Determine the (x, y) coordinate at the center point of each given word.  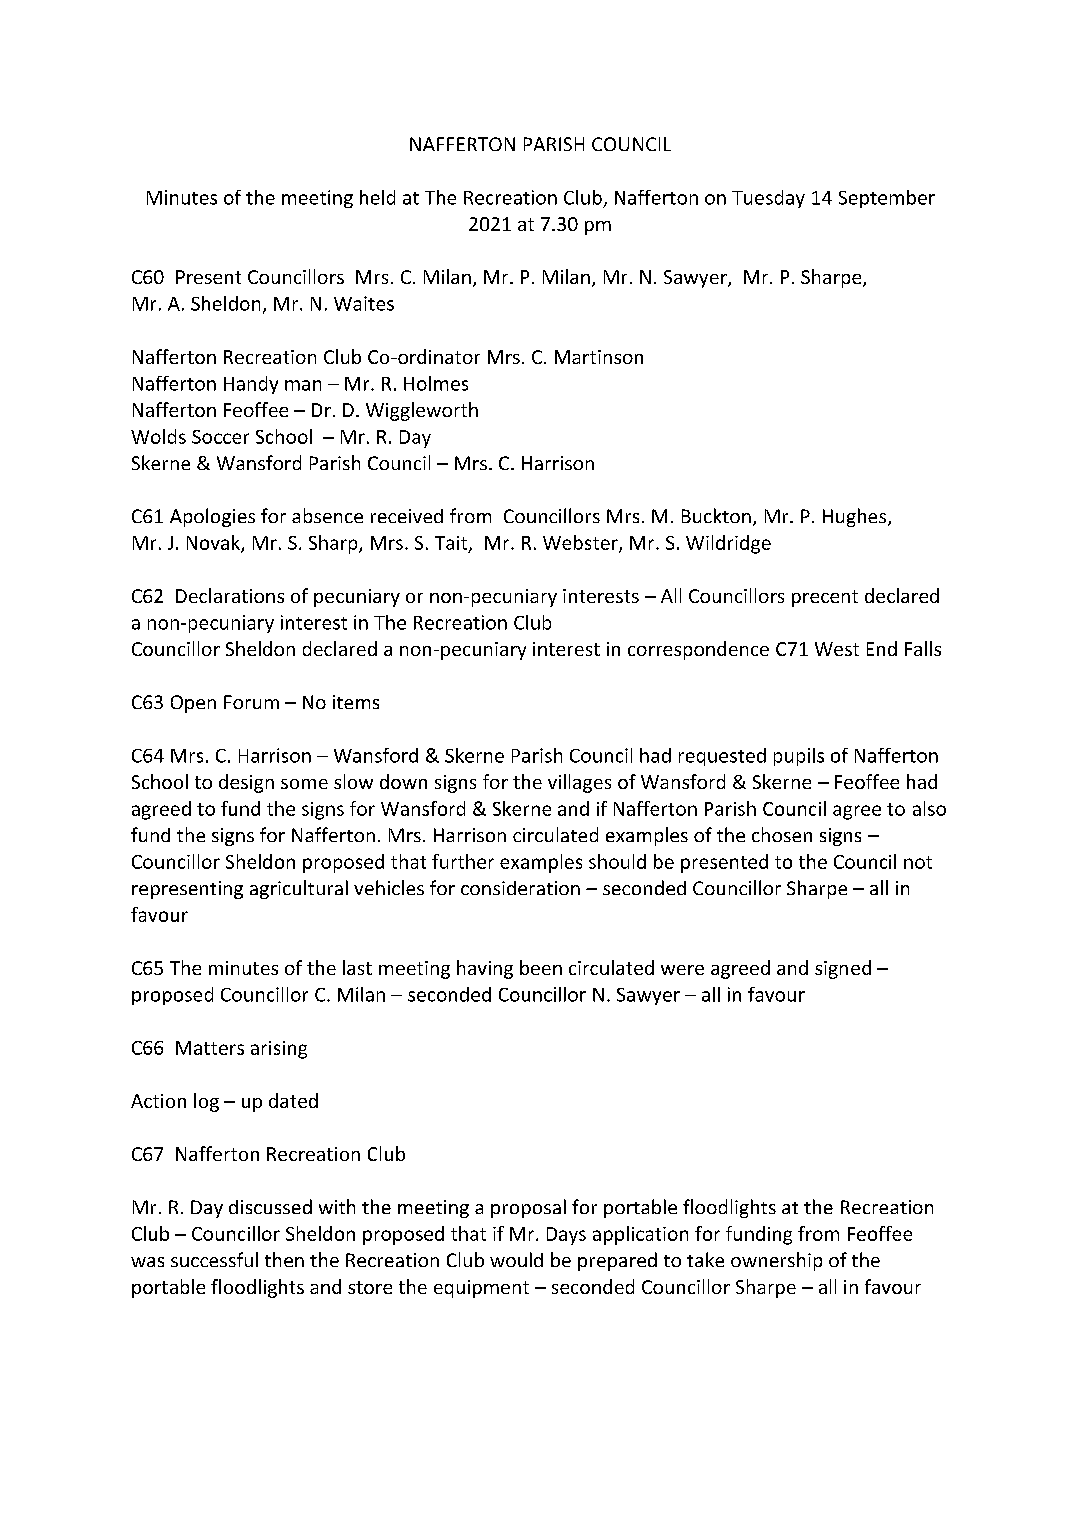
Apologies (212, 517)
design (246, 783)
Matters (210, 1048)
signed (843, 969)
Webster (581, 544)
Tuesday (768, 199)
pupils (799, 757)
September (887, 199)
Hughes (856, 517)
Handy (251, 385)
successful (214, 1259)
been (541, 967)
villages (579, 783)
